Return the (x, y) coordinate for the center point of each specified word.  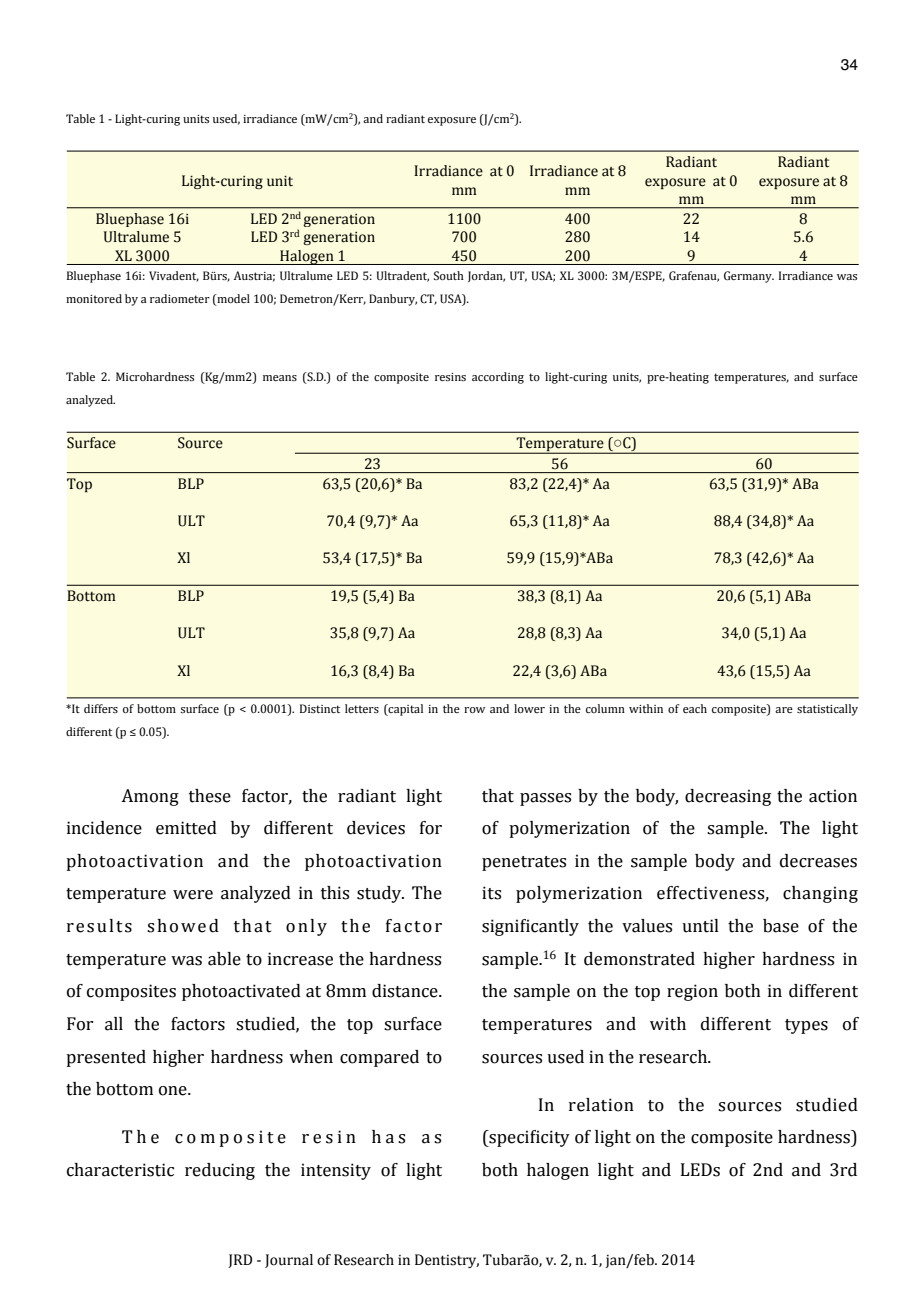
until (700, 926)
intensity (336, 1171)
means (280, 378)
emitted (186, 828)
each (695, 708)
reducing (220, 1171)
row (474, 710)
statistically (827, 710)
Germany (749, 277)
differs (101, 708)
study (380, 894)
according (498, 378)
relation (601, 1105)
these (210, 796)
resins (450, 377)
